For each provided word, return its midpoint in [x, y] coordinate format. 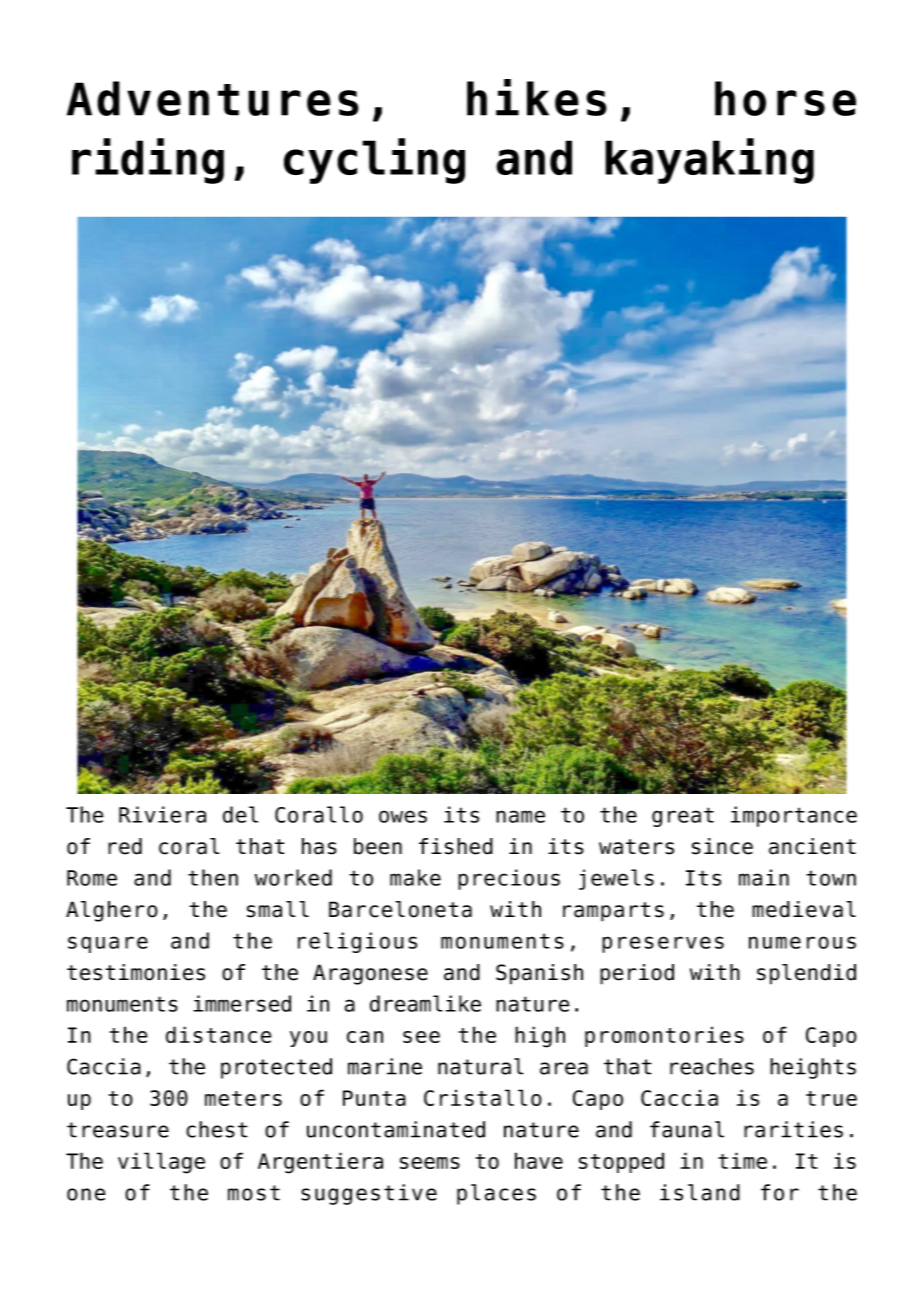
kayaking [709, 161]
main [764, 877]
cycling [374, 161]
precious [509, 879]
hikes [537, 97]
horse [785, 98]
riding [148, 161]
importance [794, 816]
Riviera [162, 814]
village [161, 1163]
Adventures [213, 98]
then [213, 877]
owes [403, 816]
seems [430, 1163]
